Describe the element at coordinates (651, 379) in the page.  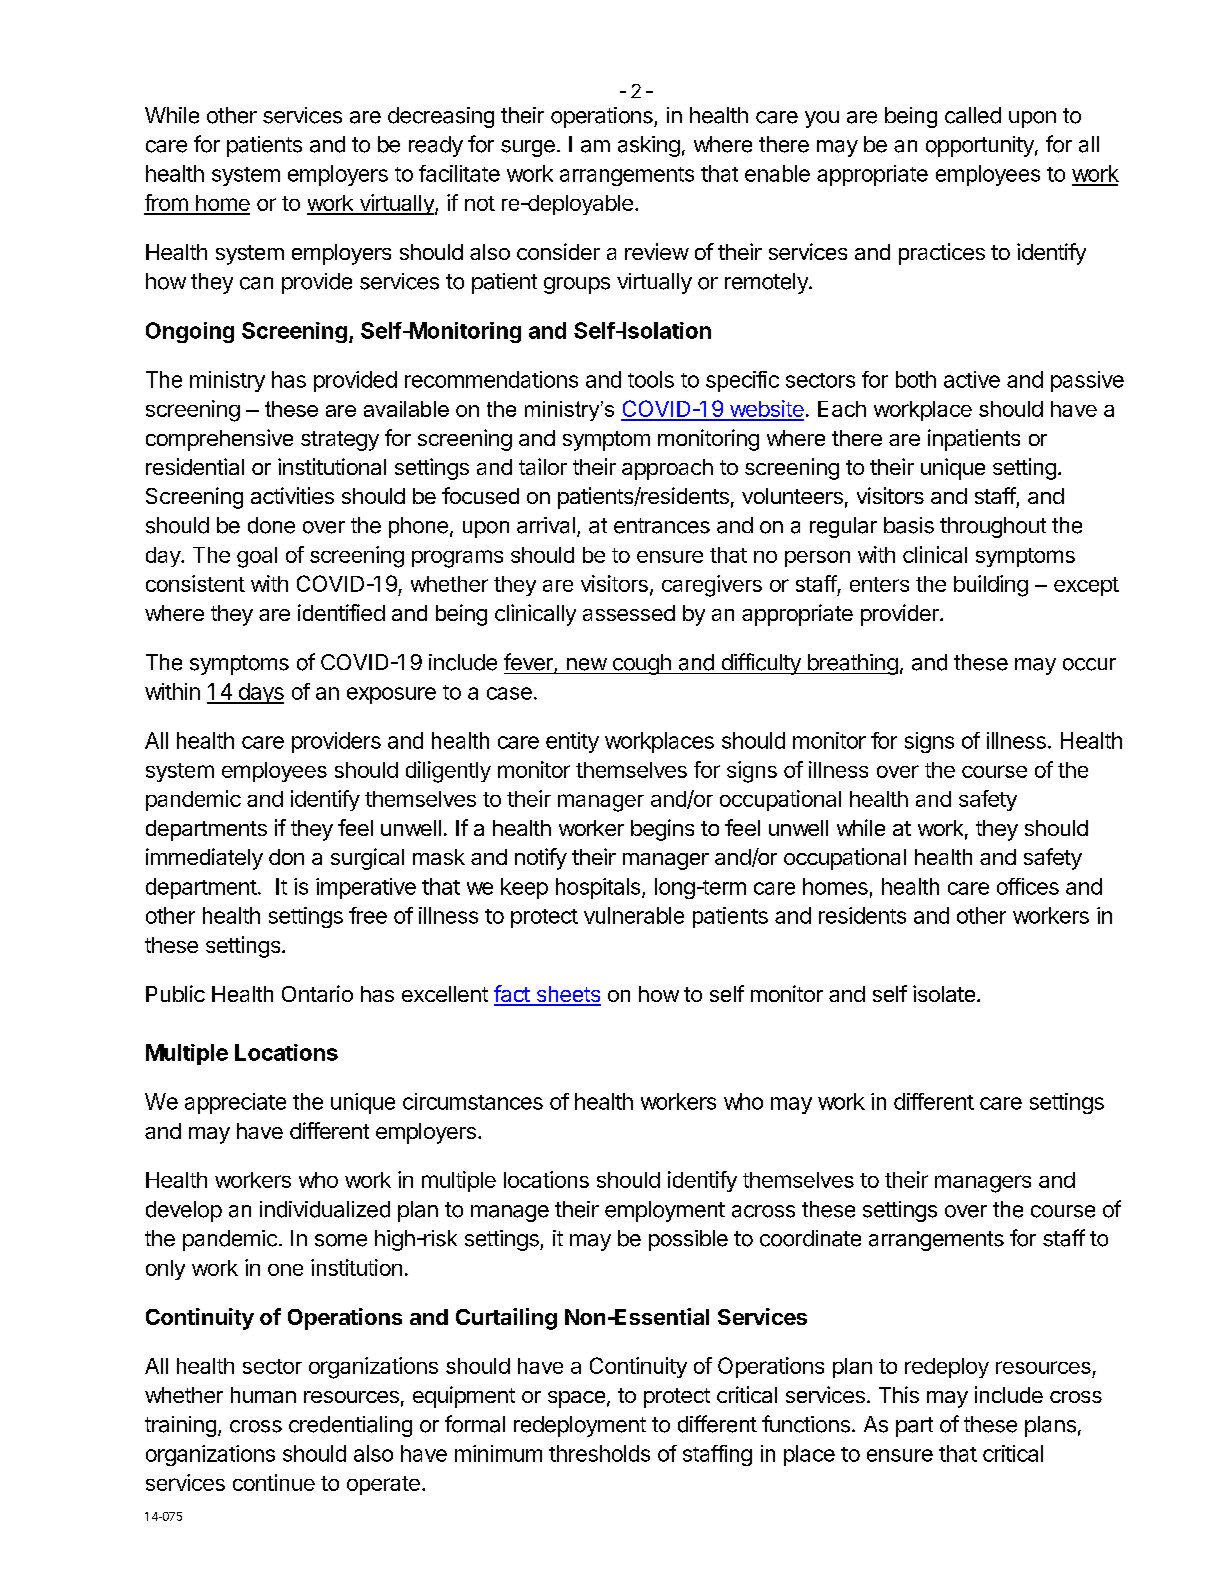
I see `tools` at that location.
